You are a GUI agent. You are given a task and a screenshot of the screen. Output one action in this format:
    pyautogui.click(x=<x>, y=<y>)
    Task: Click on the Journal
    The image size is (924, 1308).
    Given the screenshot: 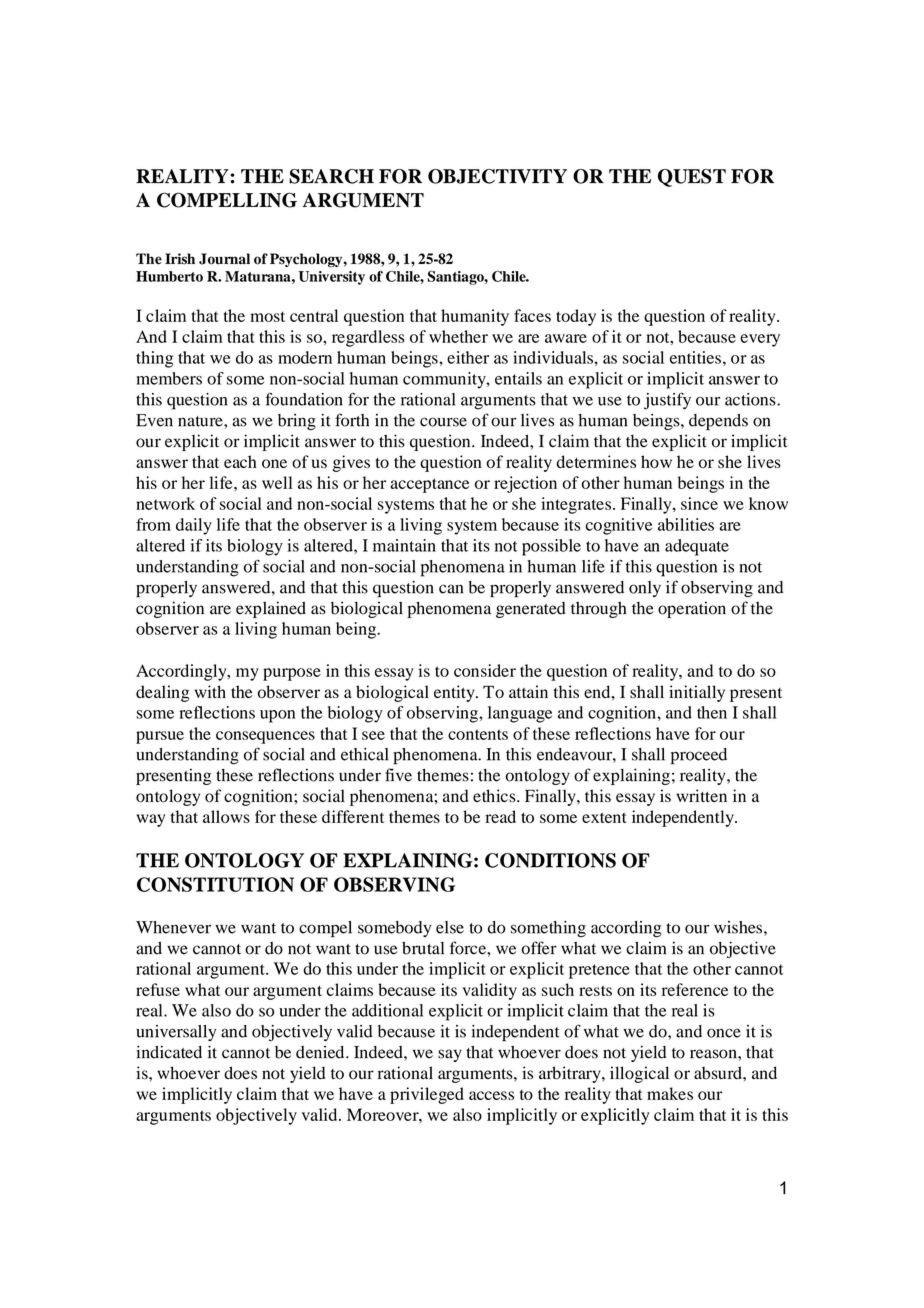 What is the action you would take?
    pyautogui.click(x=224, y=259)
